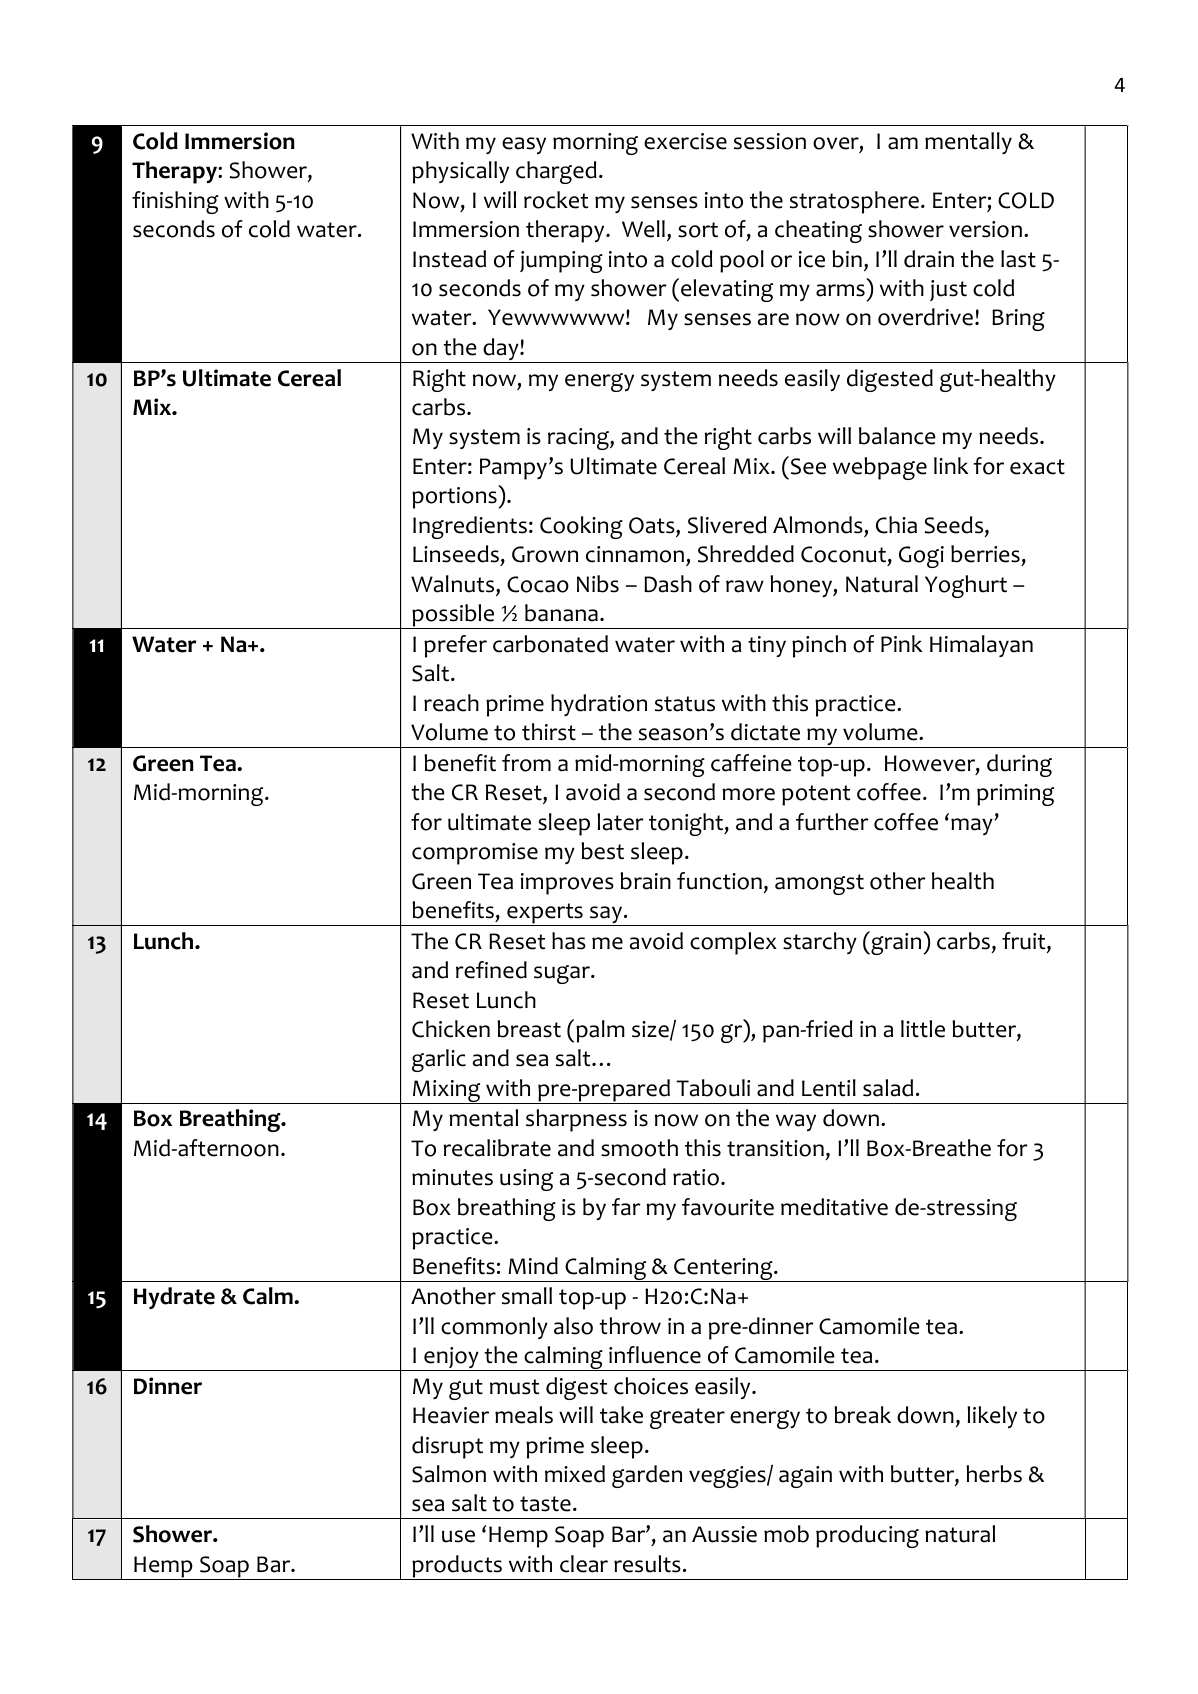 The height and width of the image is (1694, 1198). What do you see at coordinates (175, 202) in the image?
I see `finishing` at bounding box center [175, 202].
